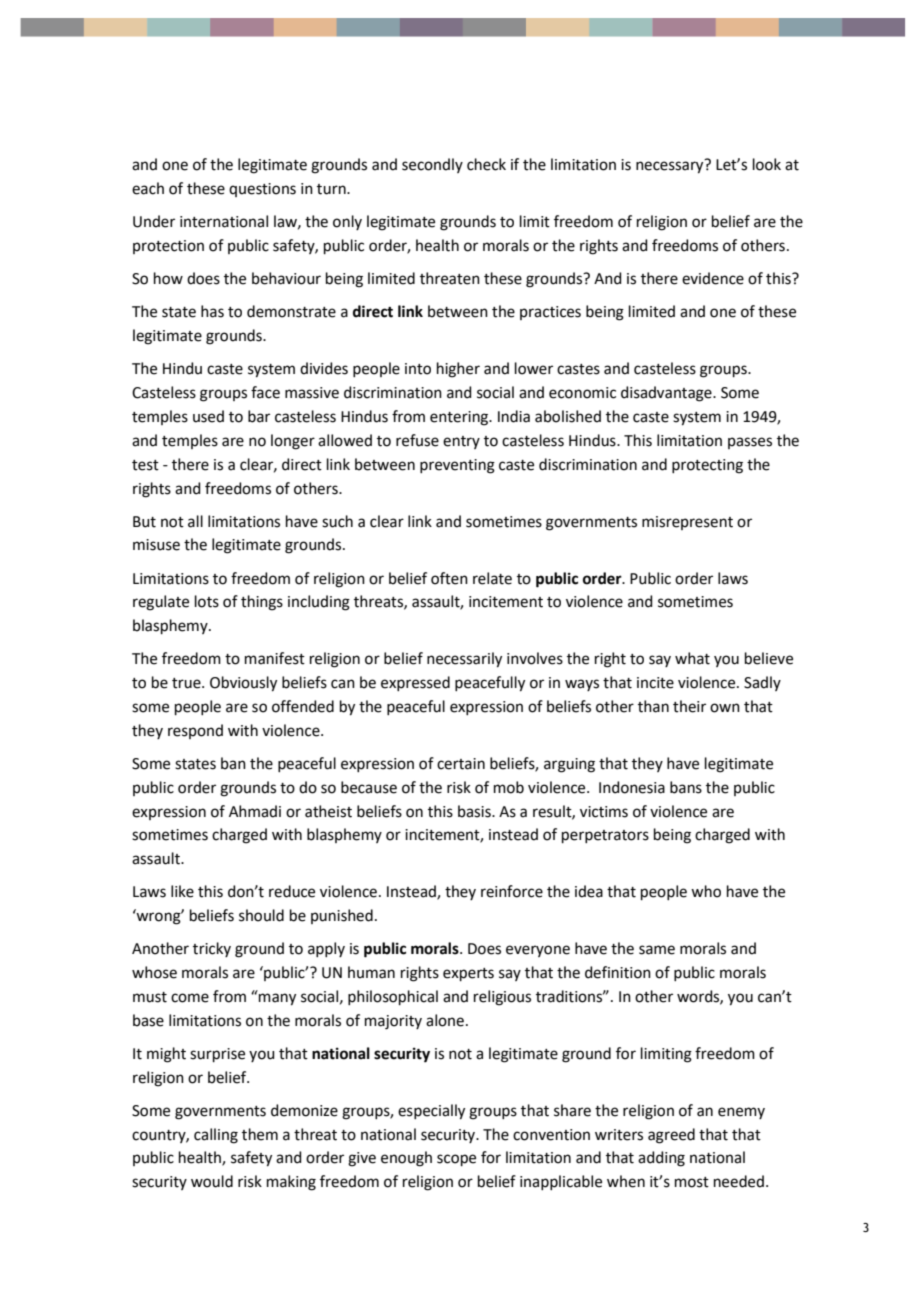 This document has height=1308, width=924. Describe the element at coordinates (512, 891) in the document. I see `reinforce` at that location.
